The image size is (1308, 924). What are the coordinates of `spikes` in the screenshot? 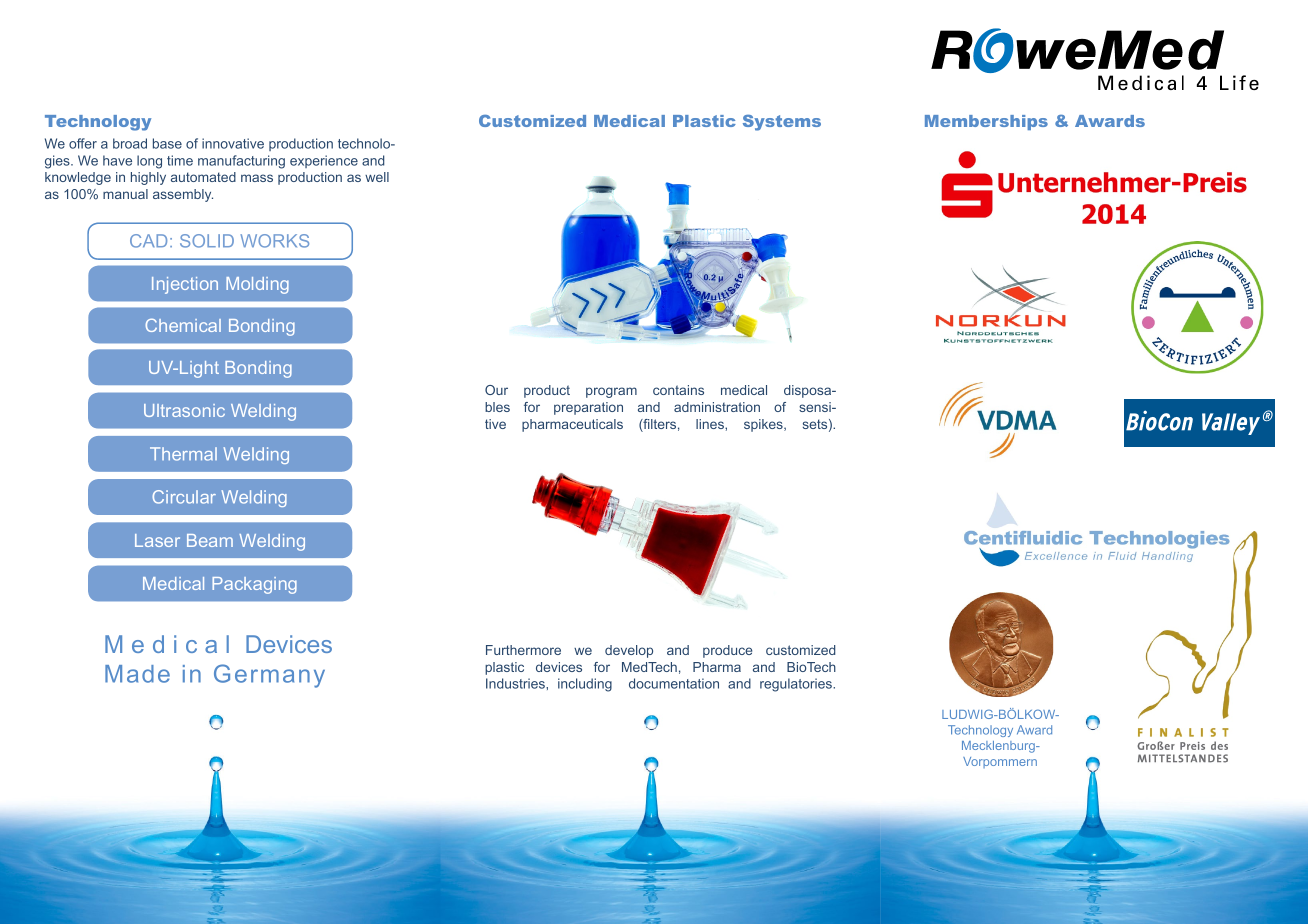 It's located at (764, 425).
